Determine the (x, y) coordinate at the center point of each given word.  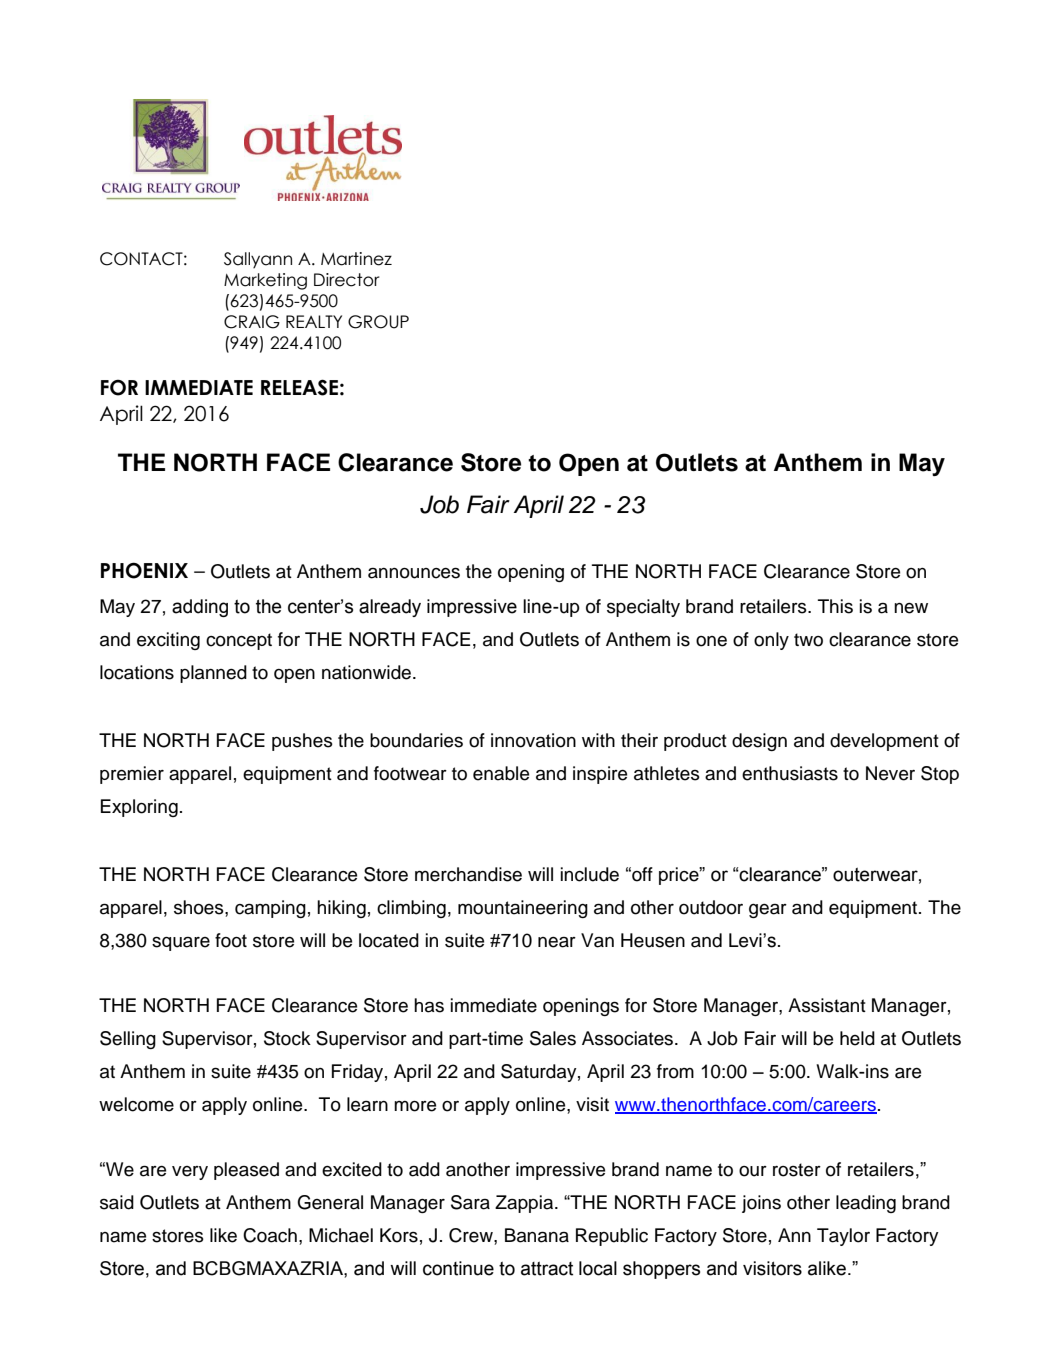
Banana (537, 1235)
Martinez (356, 259)
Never (890, 773)
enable (501, 773)
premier (132, 775)
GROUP (378, 322)
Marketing (265, 281)
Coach (270, 1235)
